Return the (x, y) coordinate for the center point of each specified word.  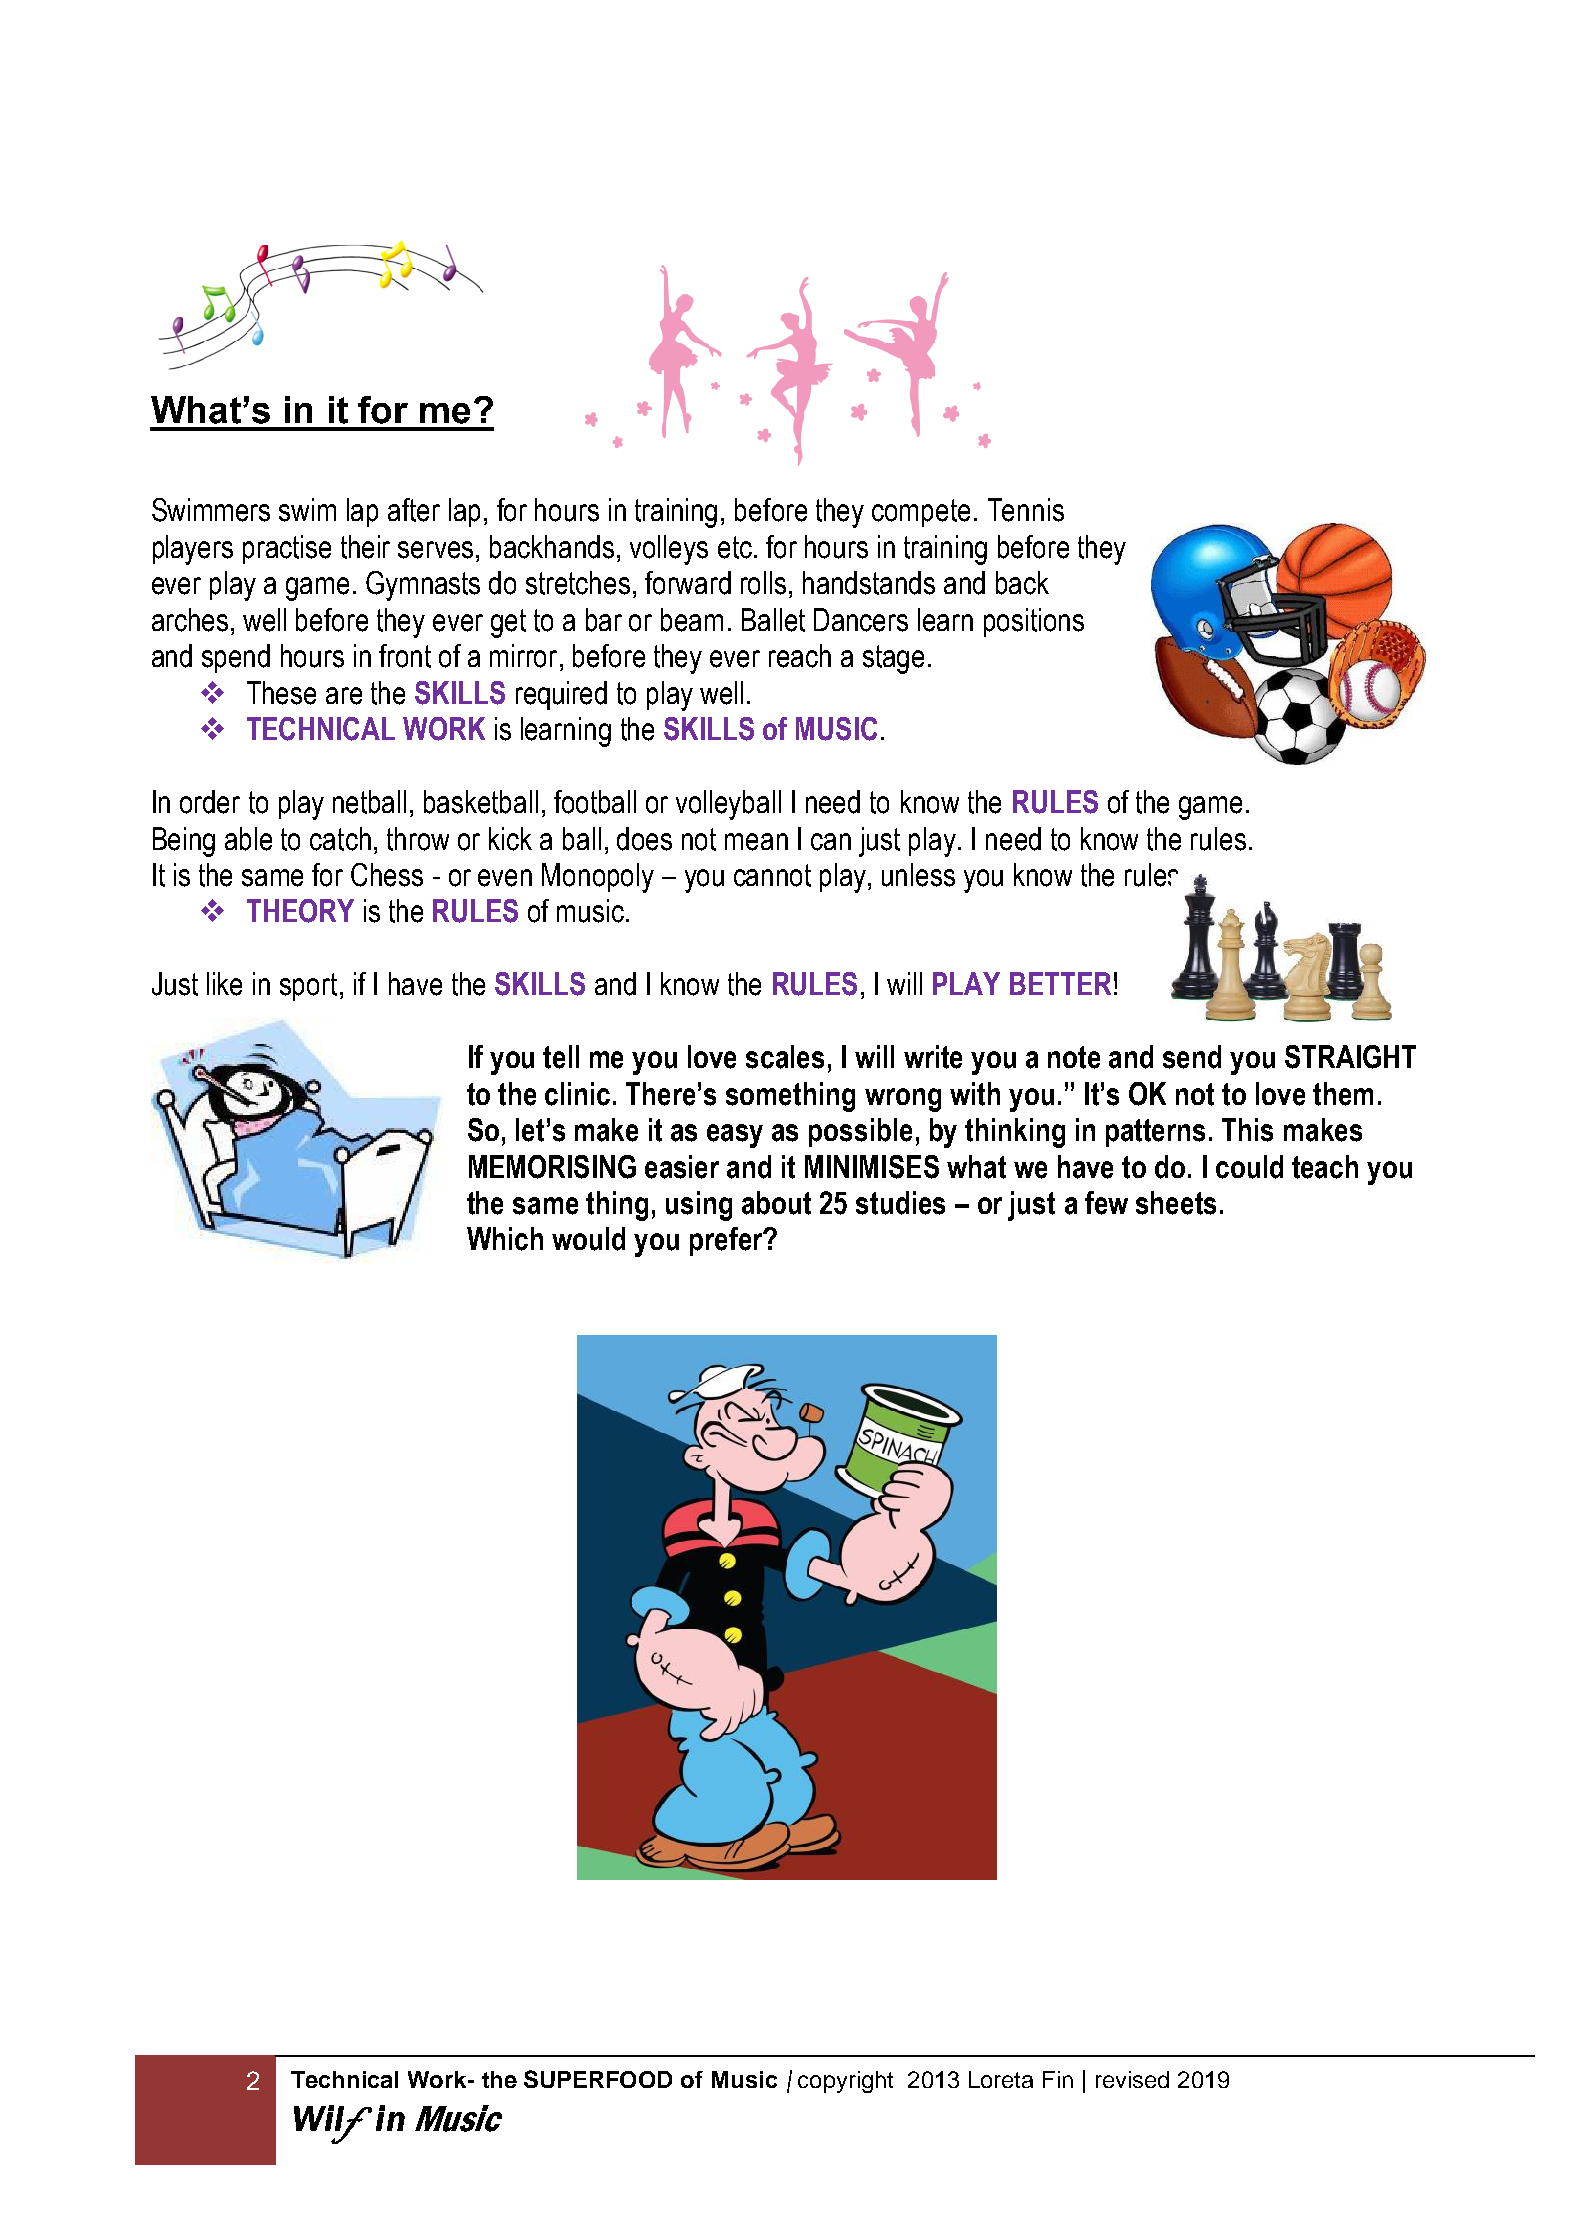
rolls (763, 583)
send (1192, 1057)
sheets (1176, 1203)
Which (505, 1239)
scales (785, 1057)
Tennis (1026, 510)
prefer (727, 1241)
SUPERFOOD (598, 2079)
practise (287, 549)
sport (308, 987)
